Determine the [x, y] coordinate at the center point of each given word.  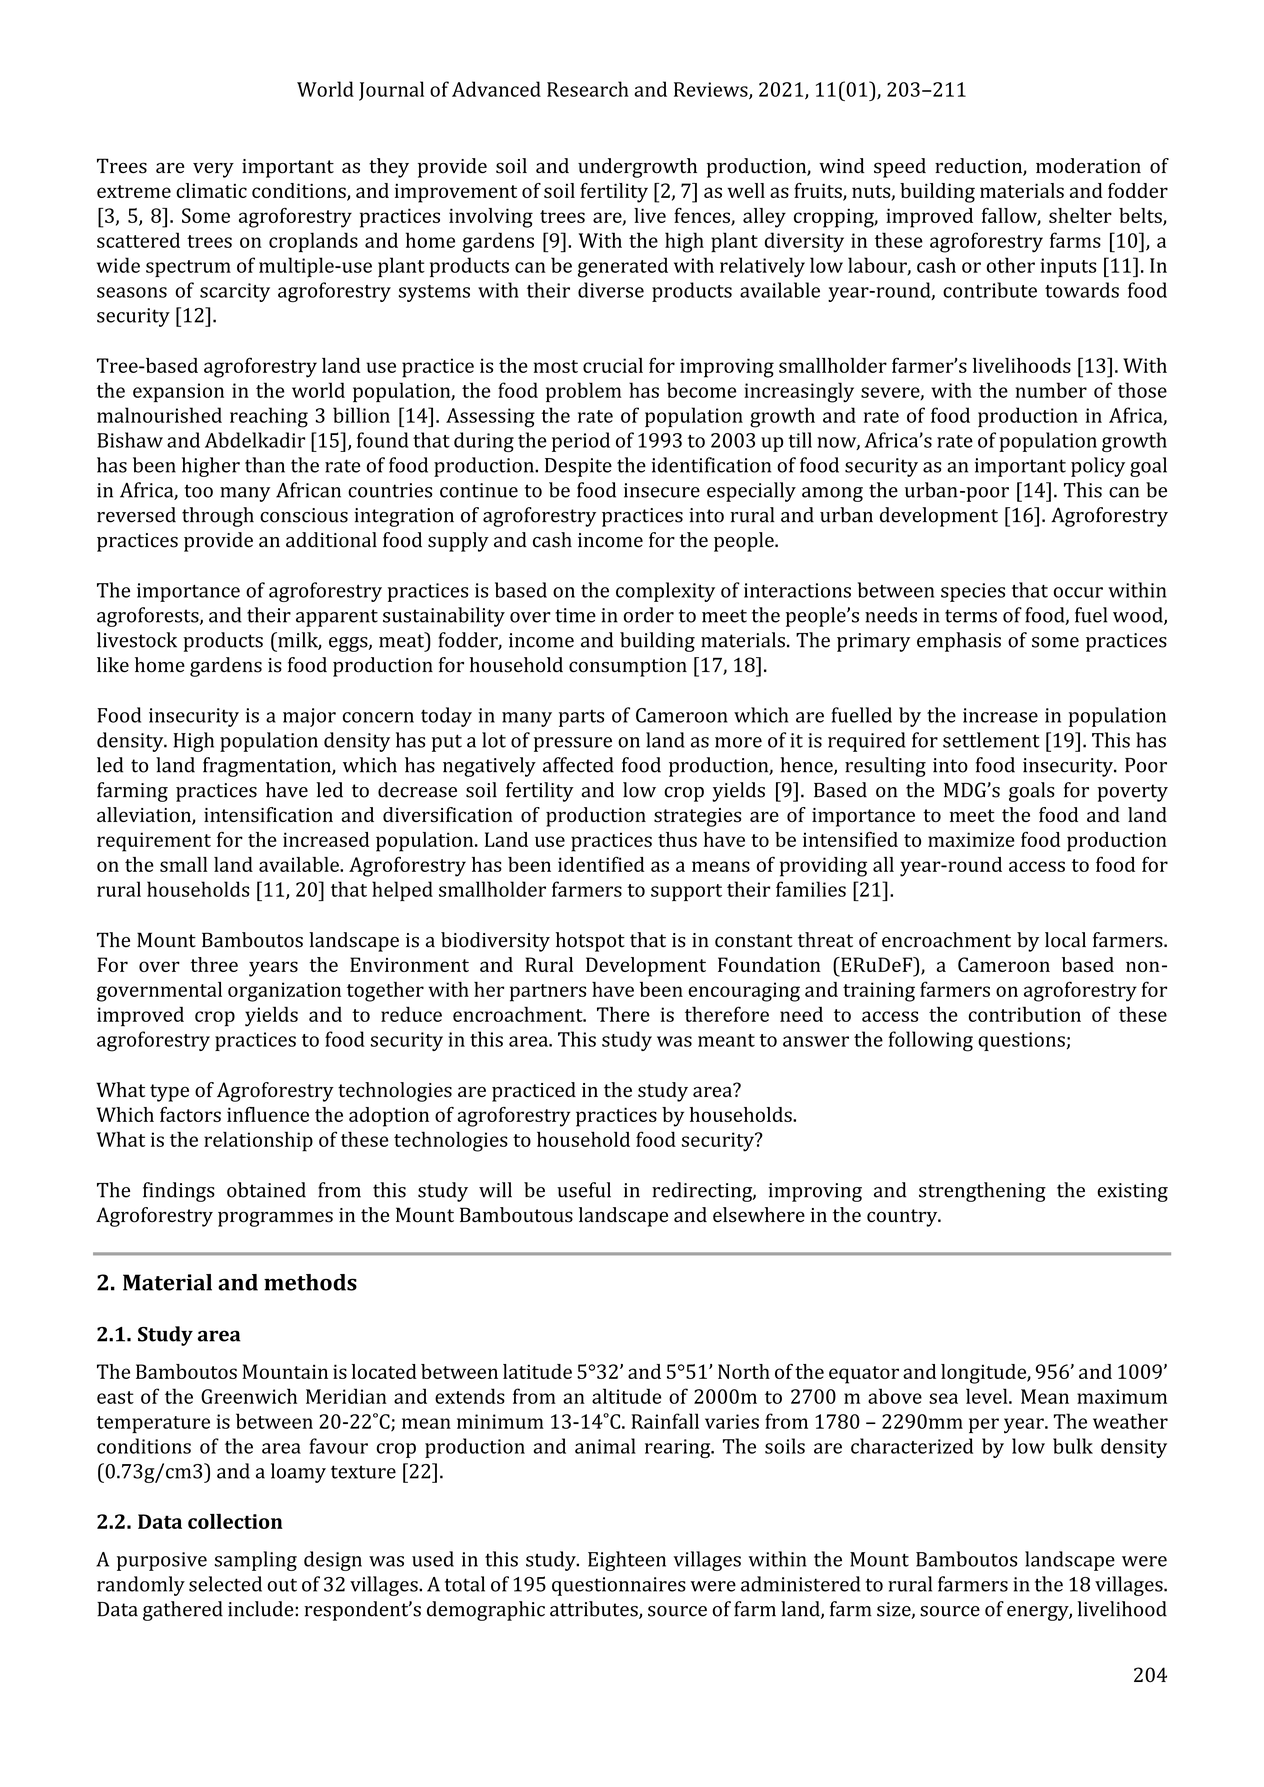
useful [584, 1190]
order [648, 615]
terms [971, 616]
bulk [1073, 1446]
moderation [1088, 166]
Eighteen [627, 1561]
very [213, 170]
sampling [256, 1561]
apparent [337, 618]
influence [268, 1114]
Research [588, 89]
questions [1021, 1041]
